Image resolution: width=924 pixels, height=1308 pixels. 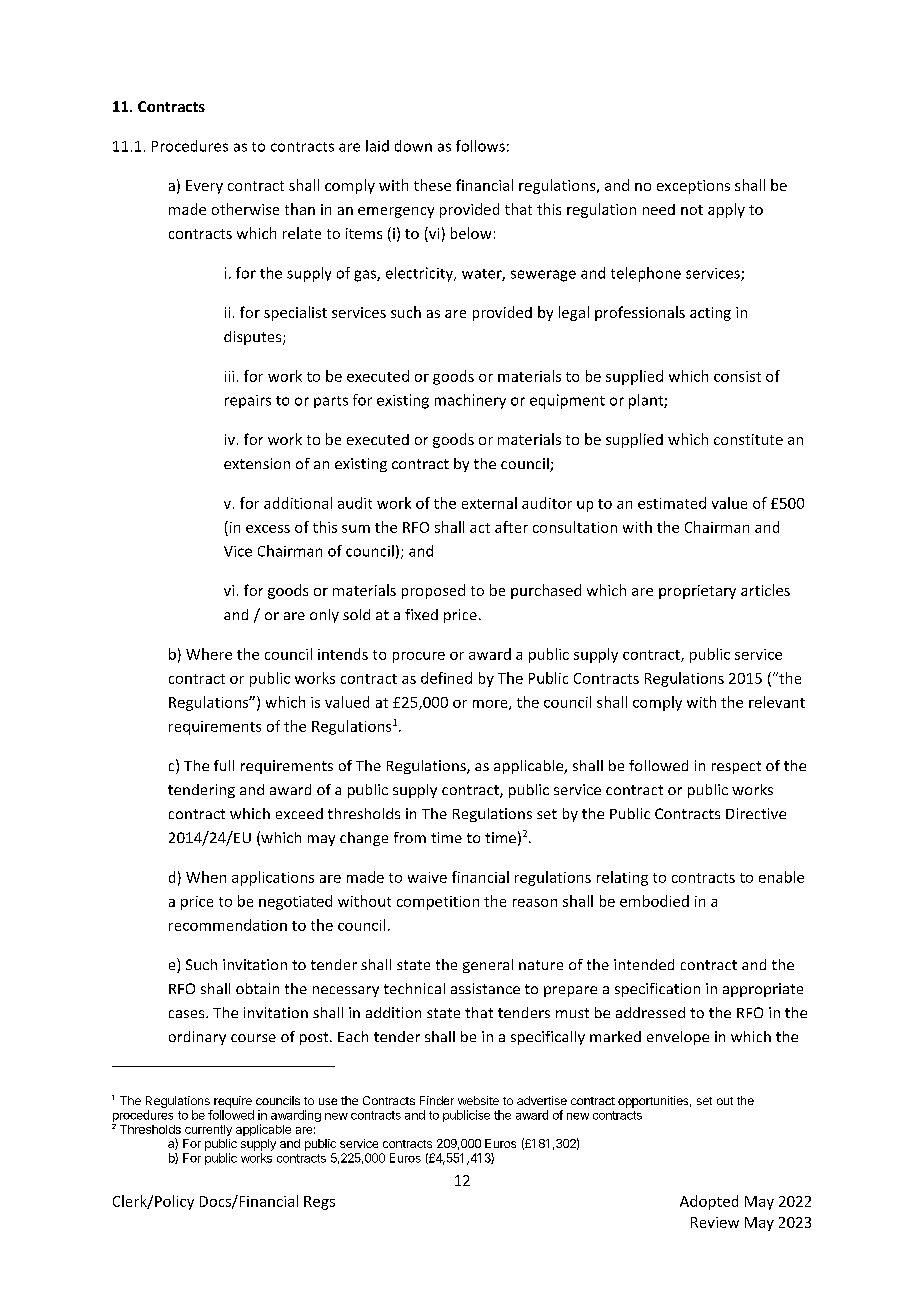 I want to click on external, so click(x=489, y=503).
